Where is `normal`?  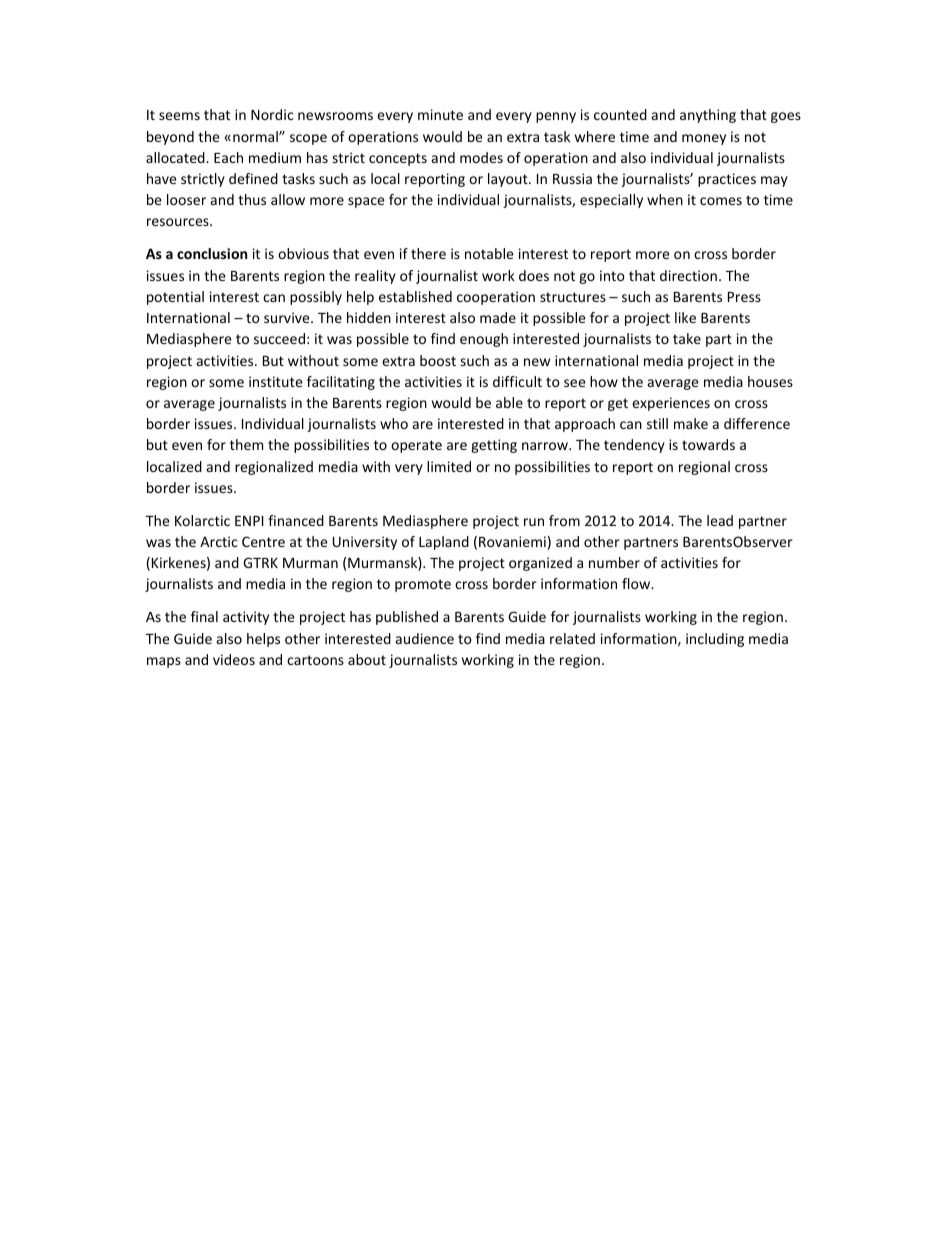
normal is located at coordinates (256, 136).
